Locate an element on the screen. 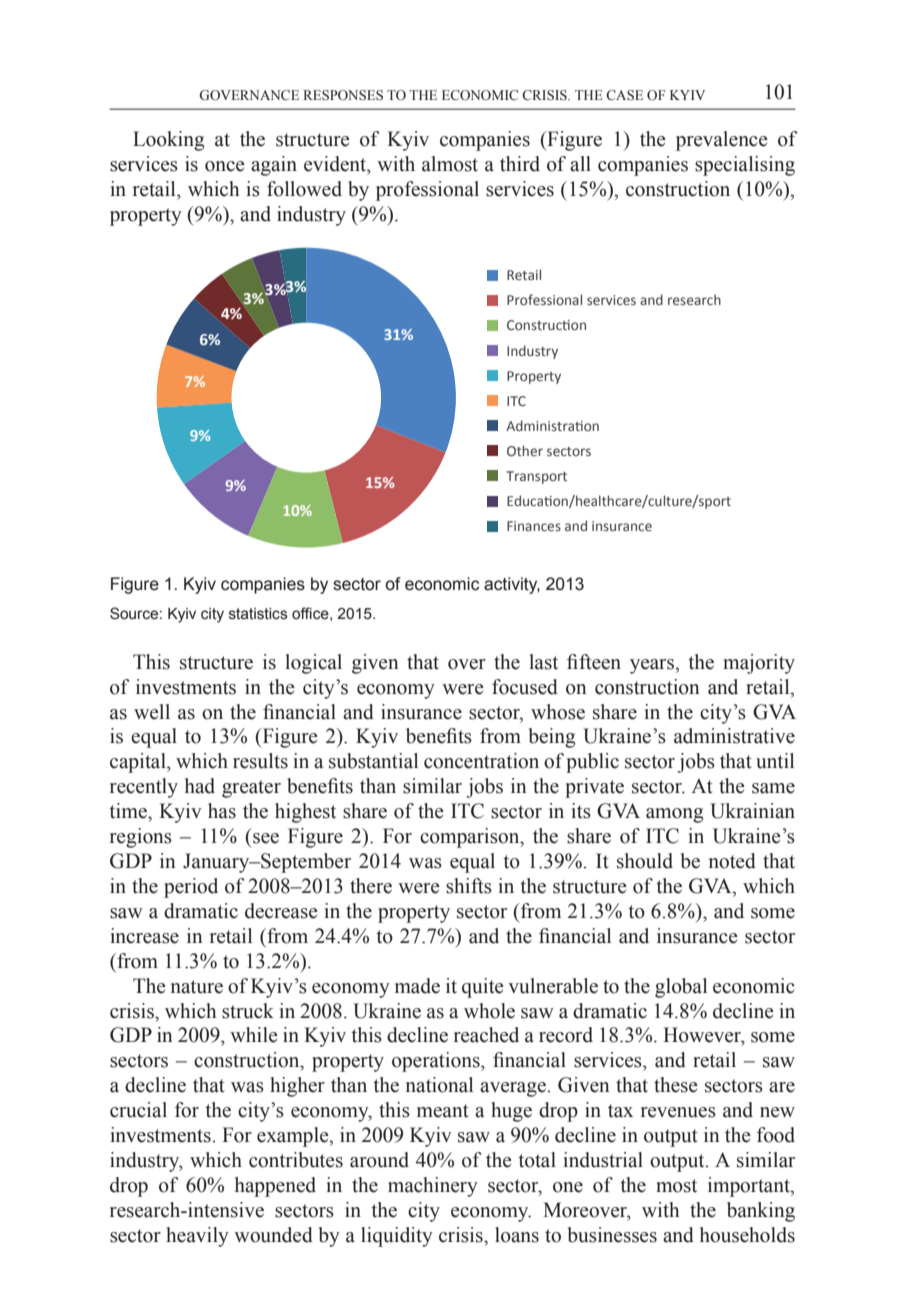 The width and height of the screenshot is (905, 1316). Administration is located at coordinates (552, 425).
